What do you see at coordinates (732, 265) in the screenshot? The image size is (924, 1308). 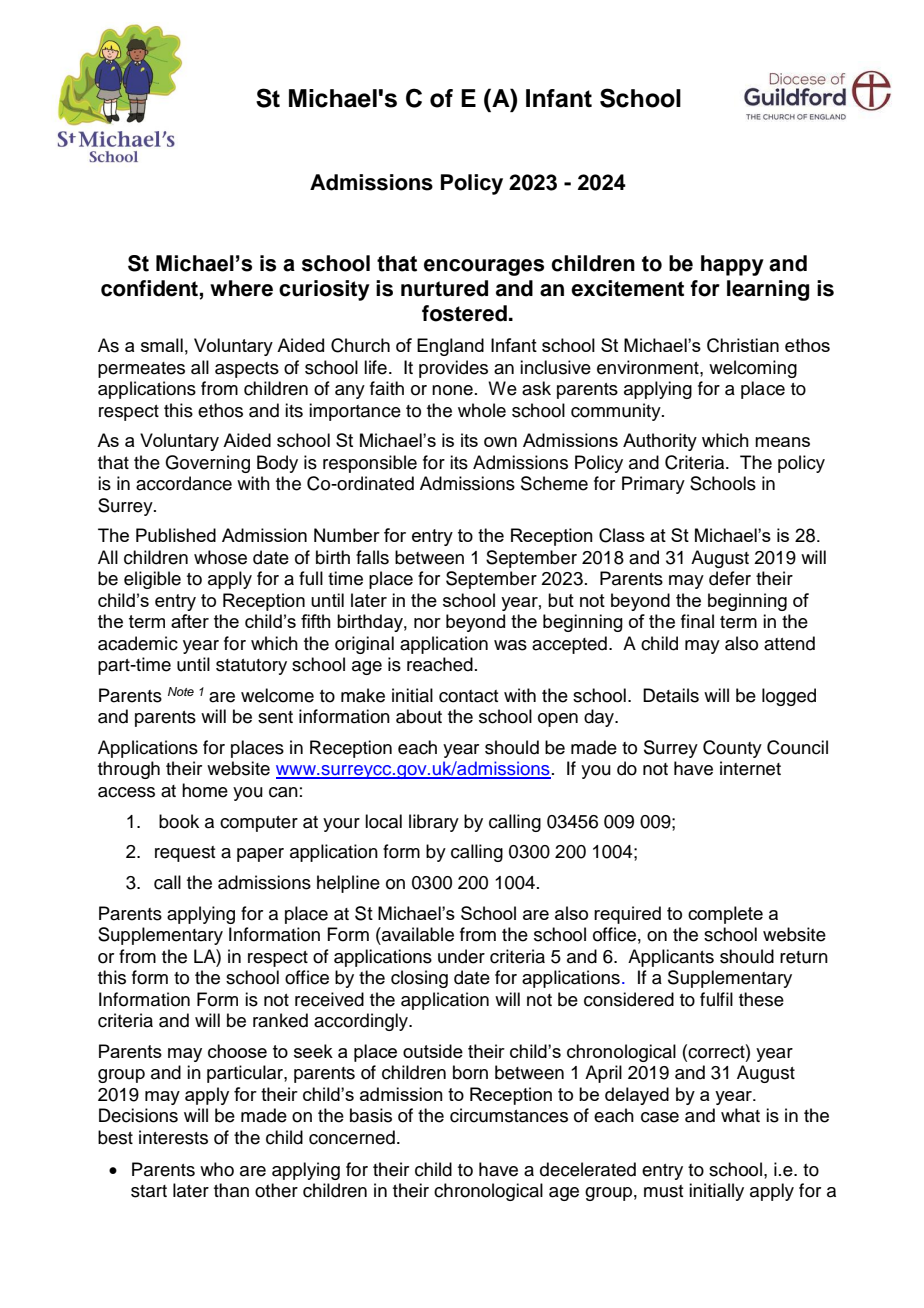 I see `happy` at bounding box center [732, 265].
